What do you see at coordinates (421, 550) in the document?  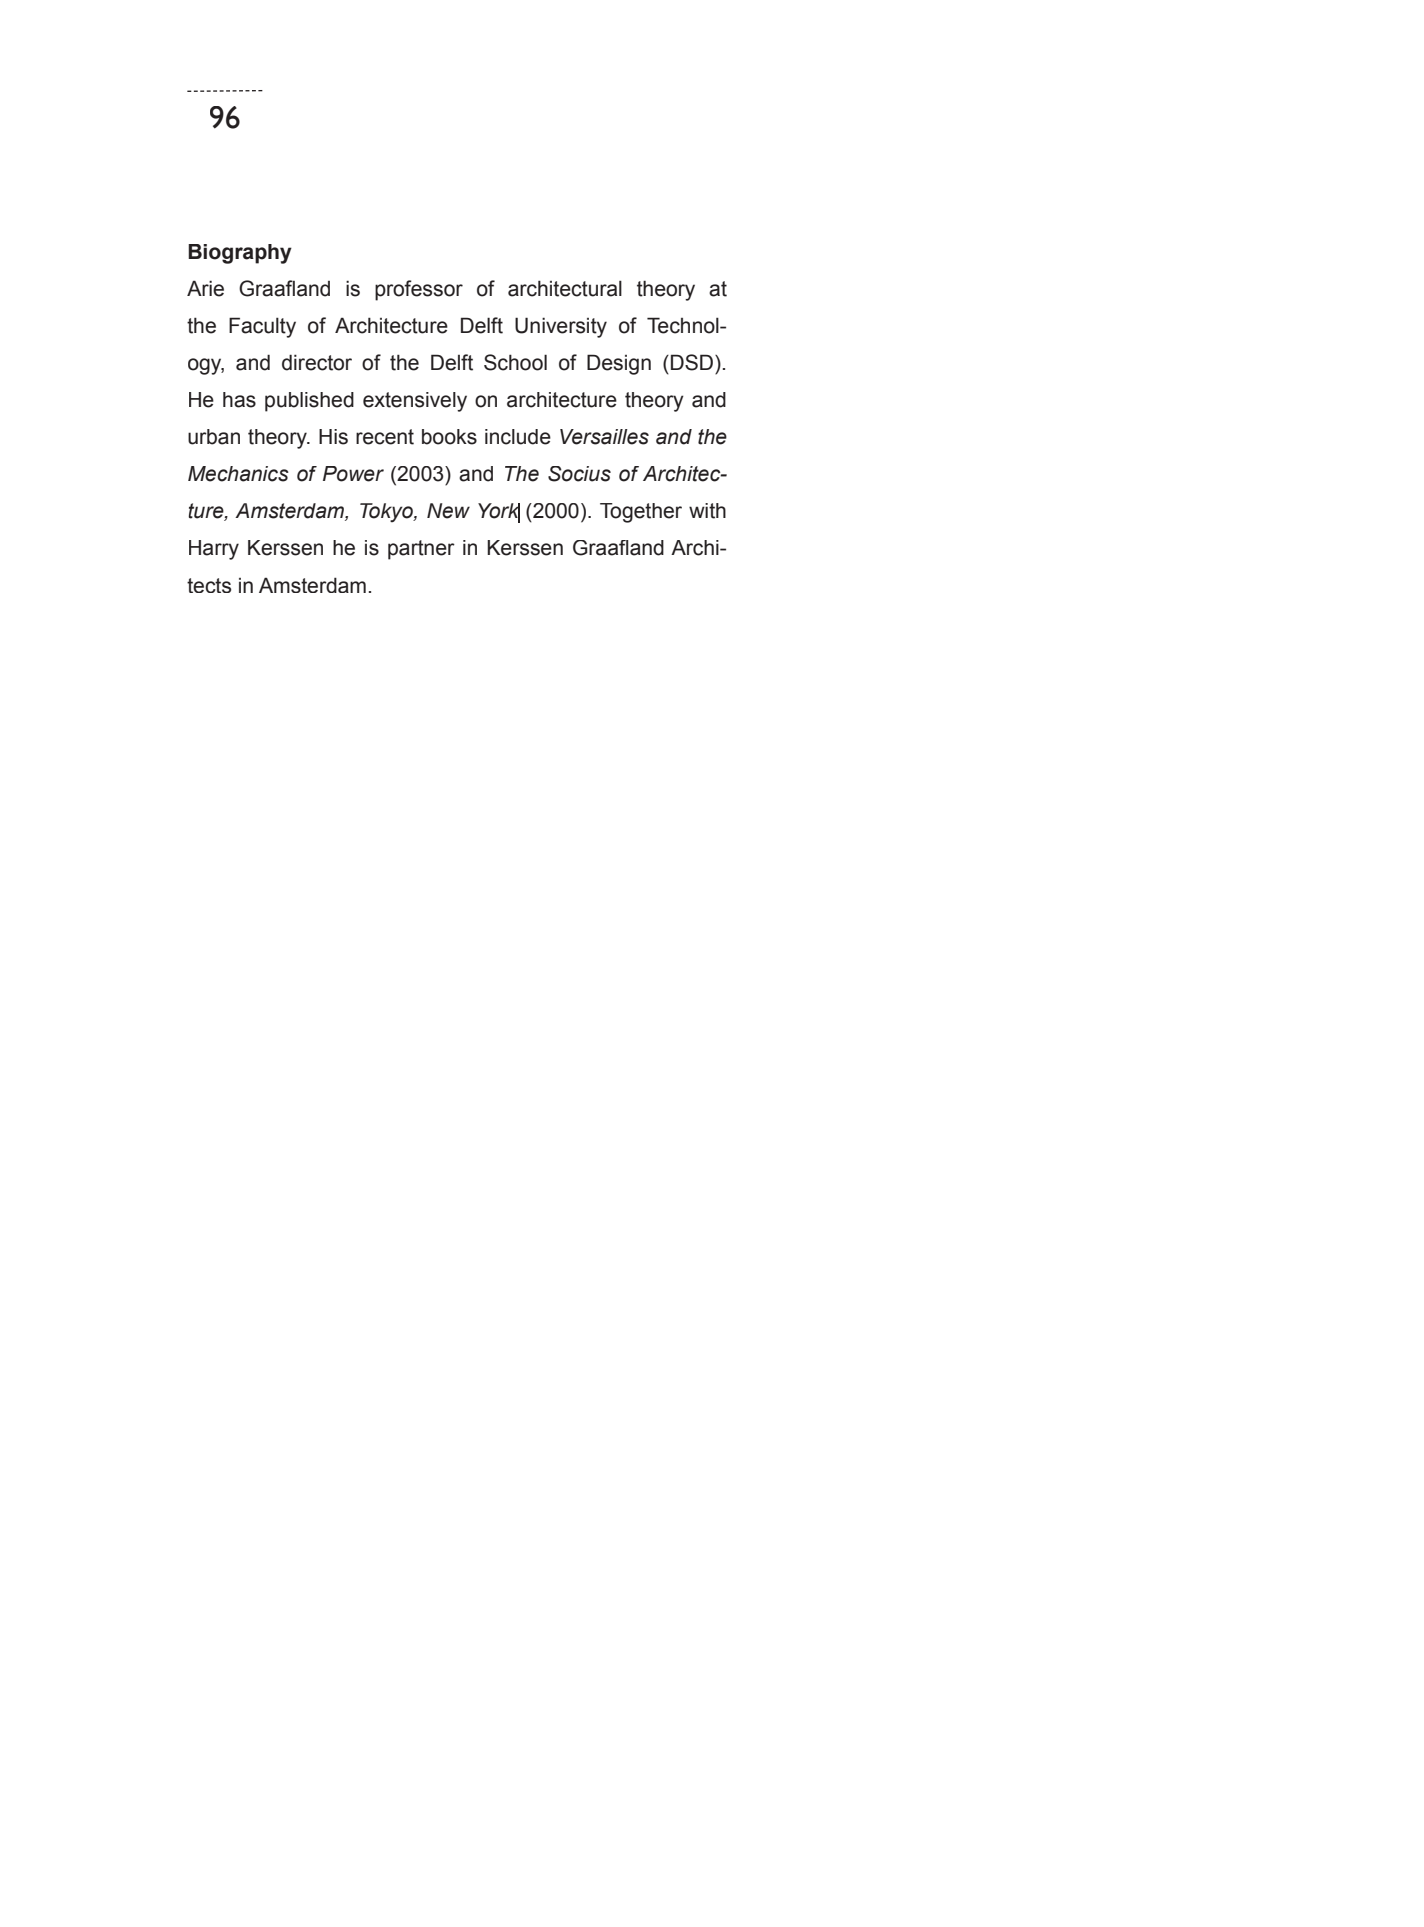 I see `partner` at bounding box center [421, 550].
